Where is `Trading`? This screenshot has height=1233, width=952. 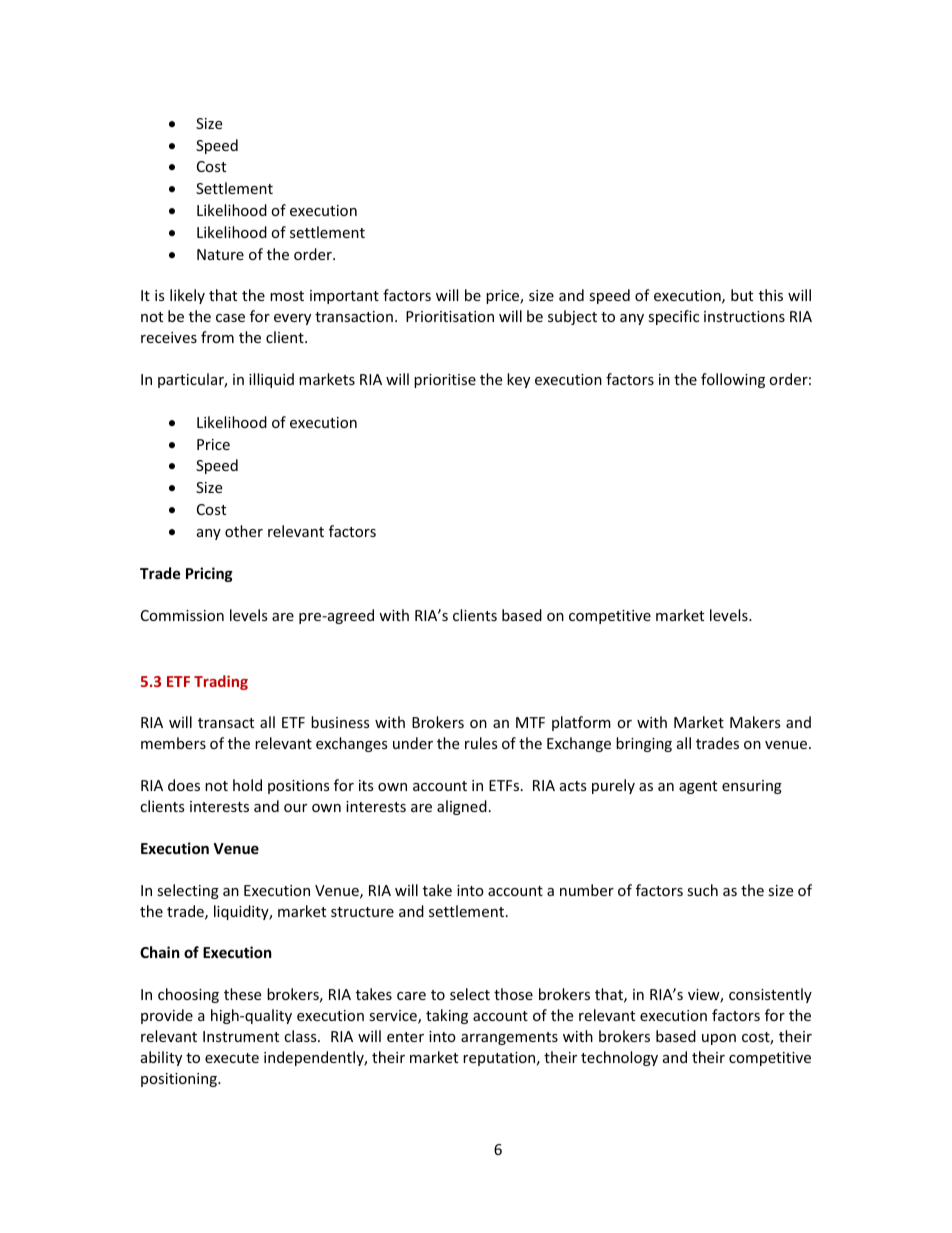
Trading is located at coordinates (221, 682).
